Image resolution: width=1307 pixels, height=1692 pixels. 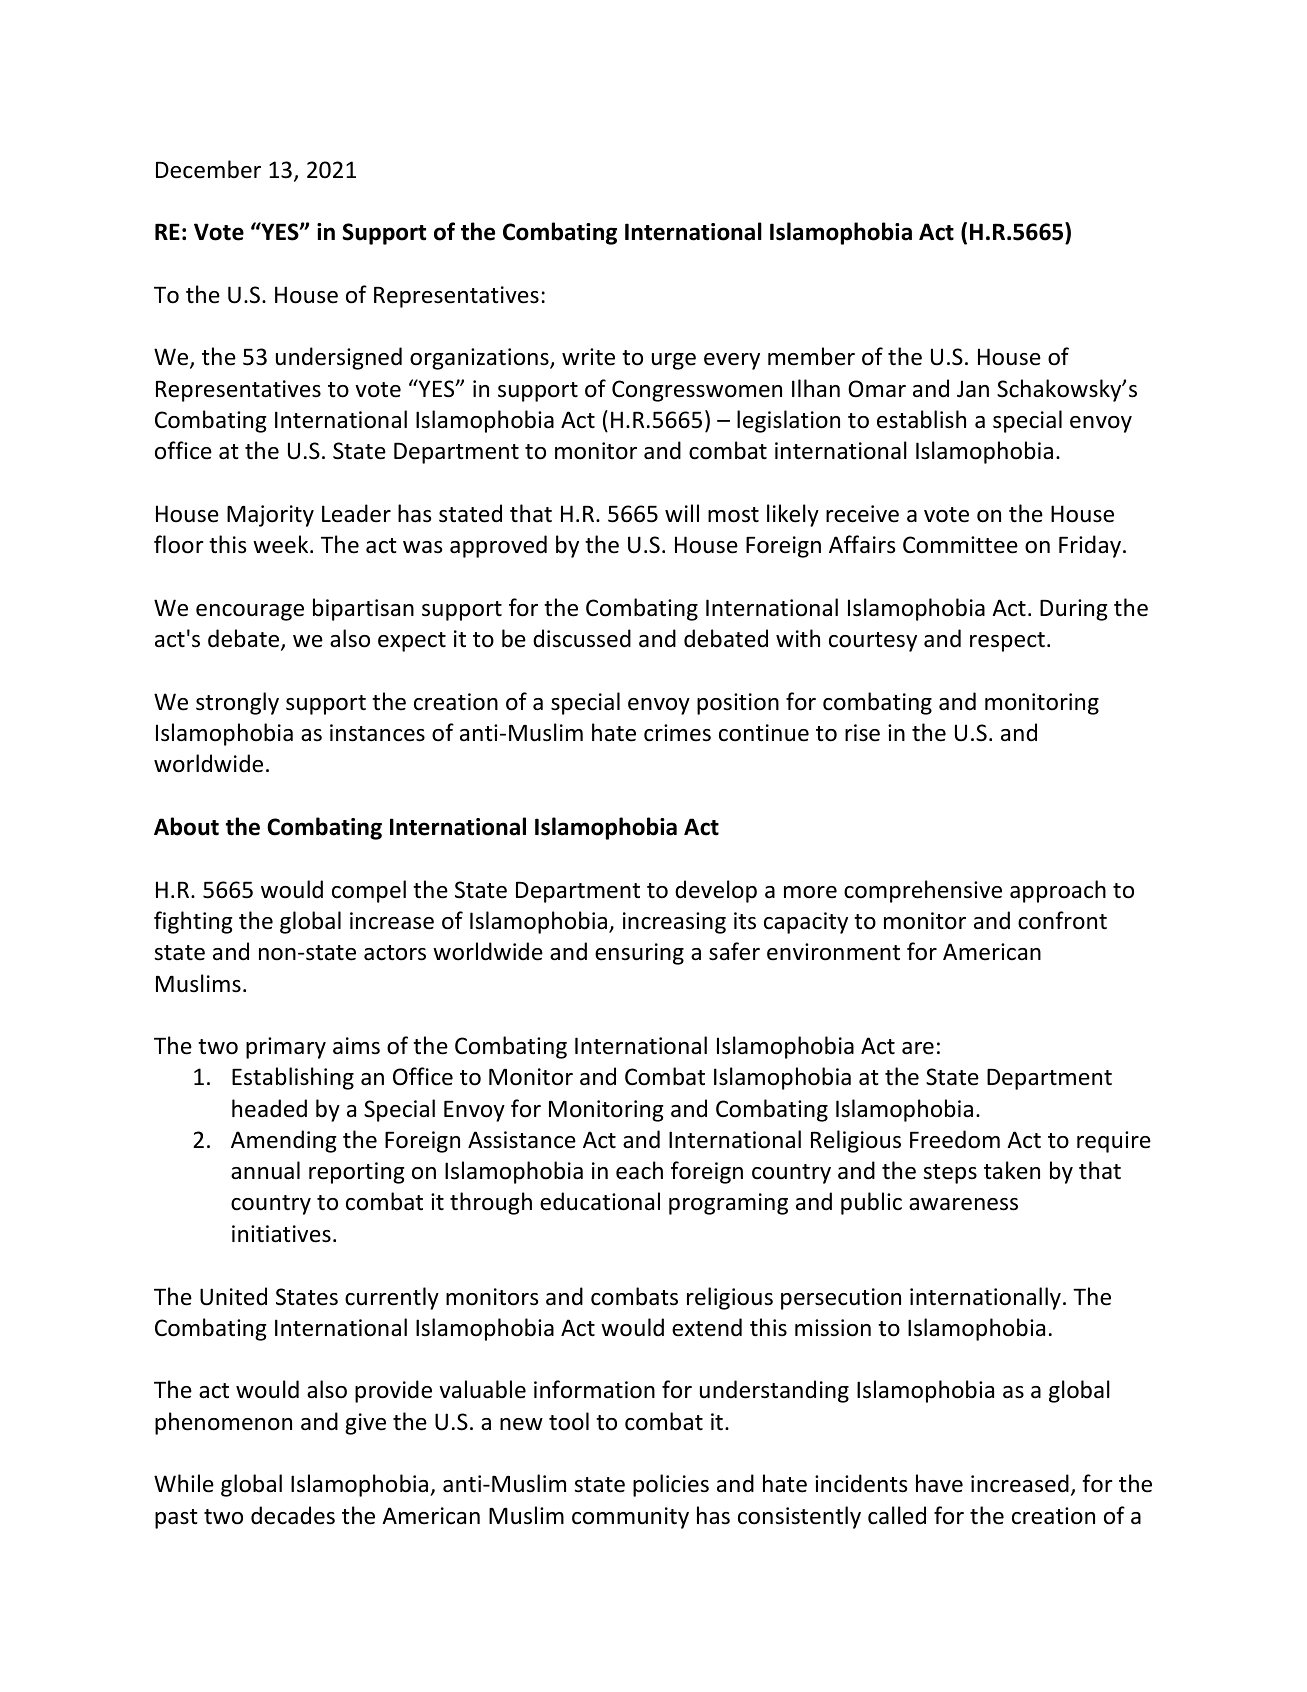 What do you see at coordinates (208, 169) in the image?
I see `December` at bounding box center [208, 169].
